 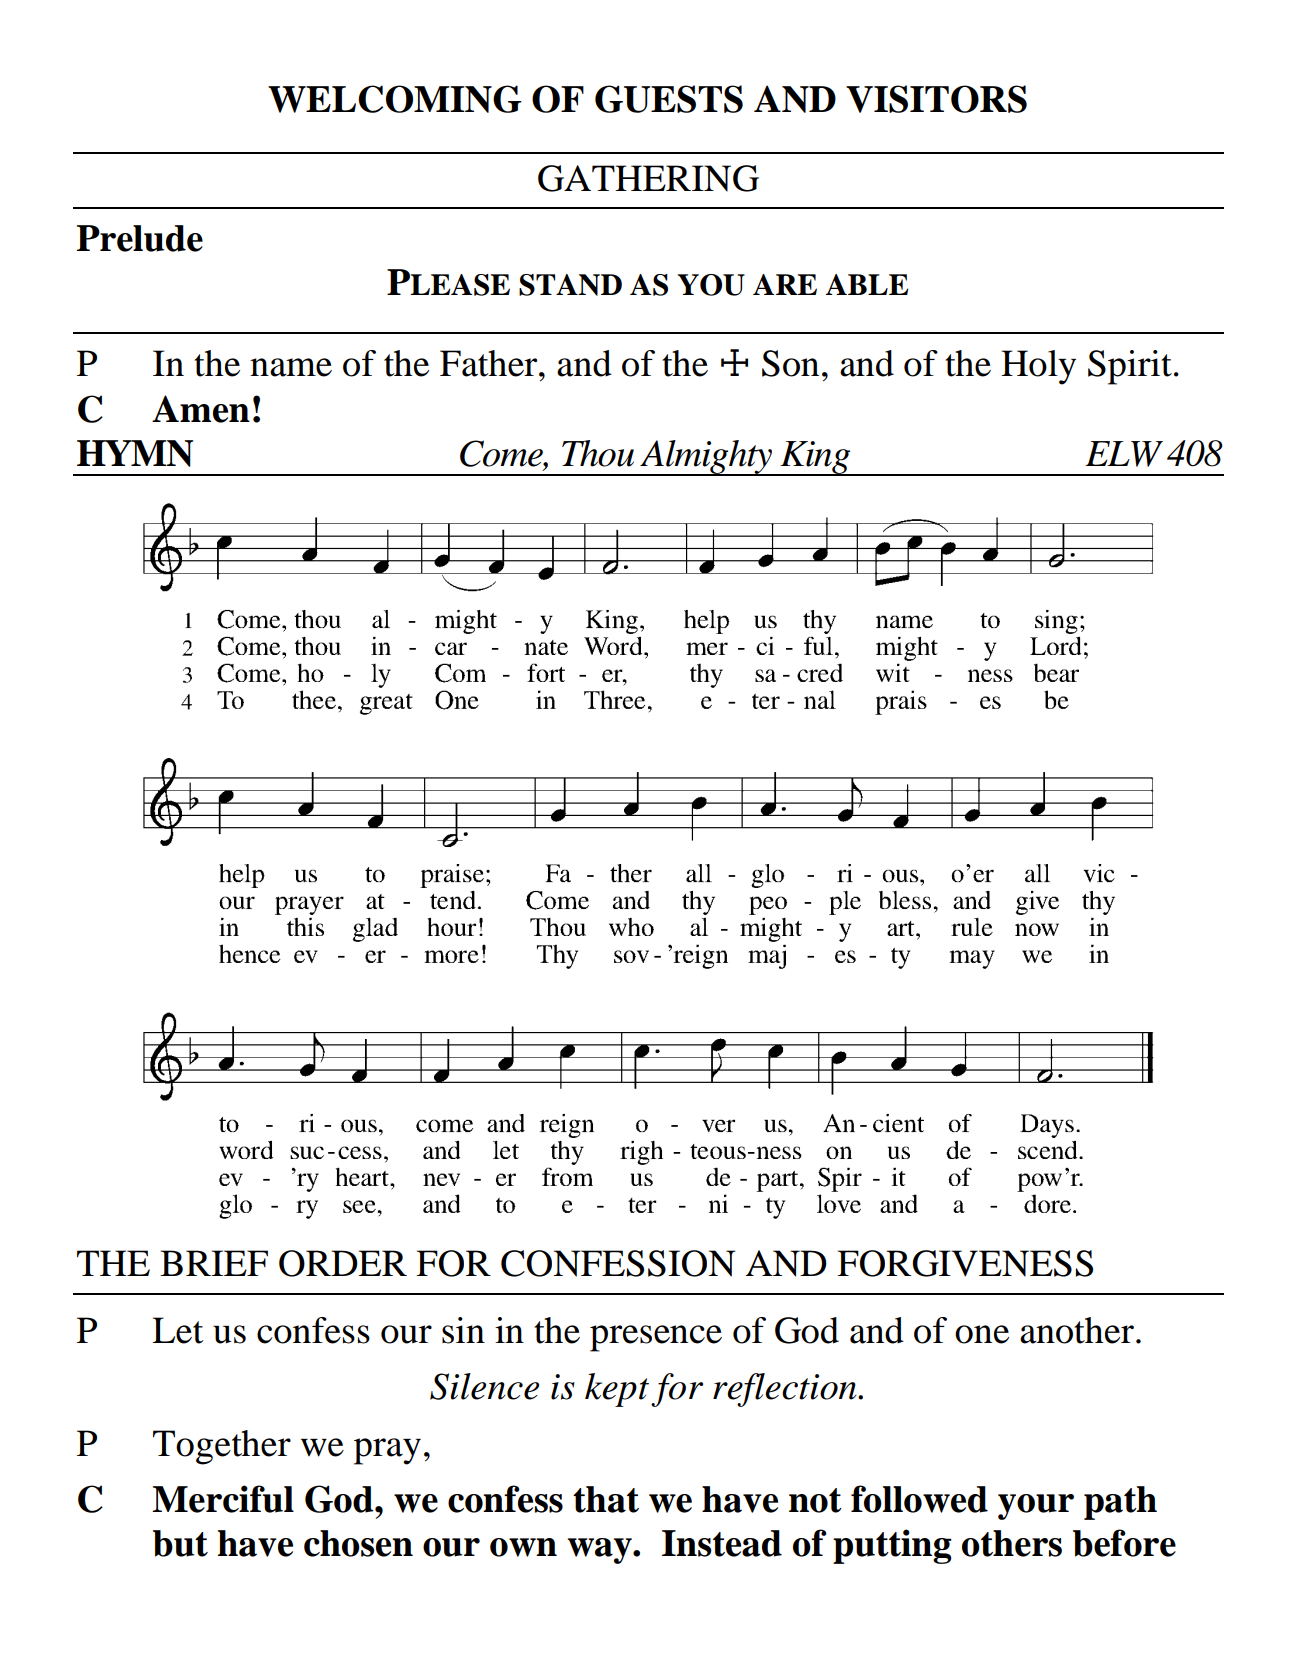 What do you see at coordinates (214, 1263) in the screenshot?
I see `BRIEF` at bounding box center [214, 1263].
